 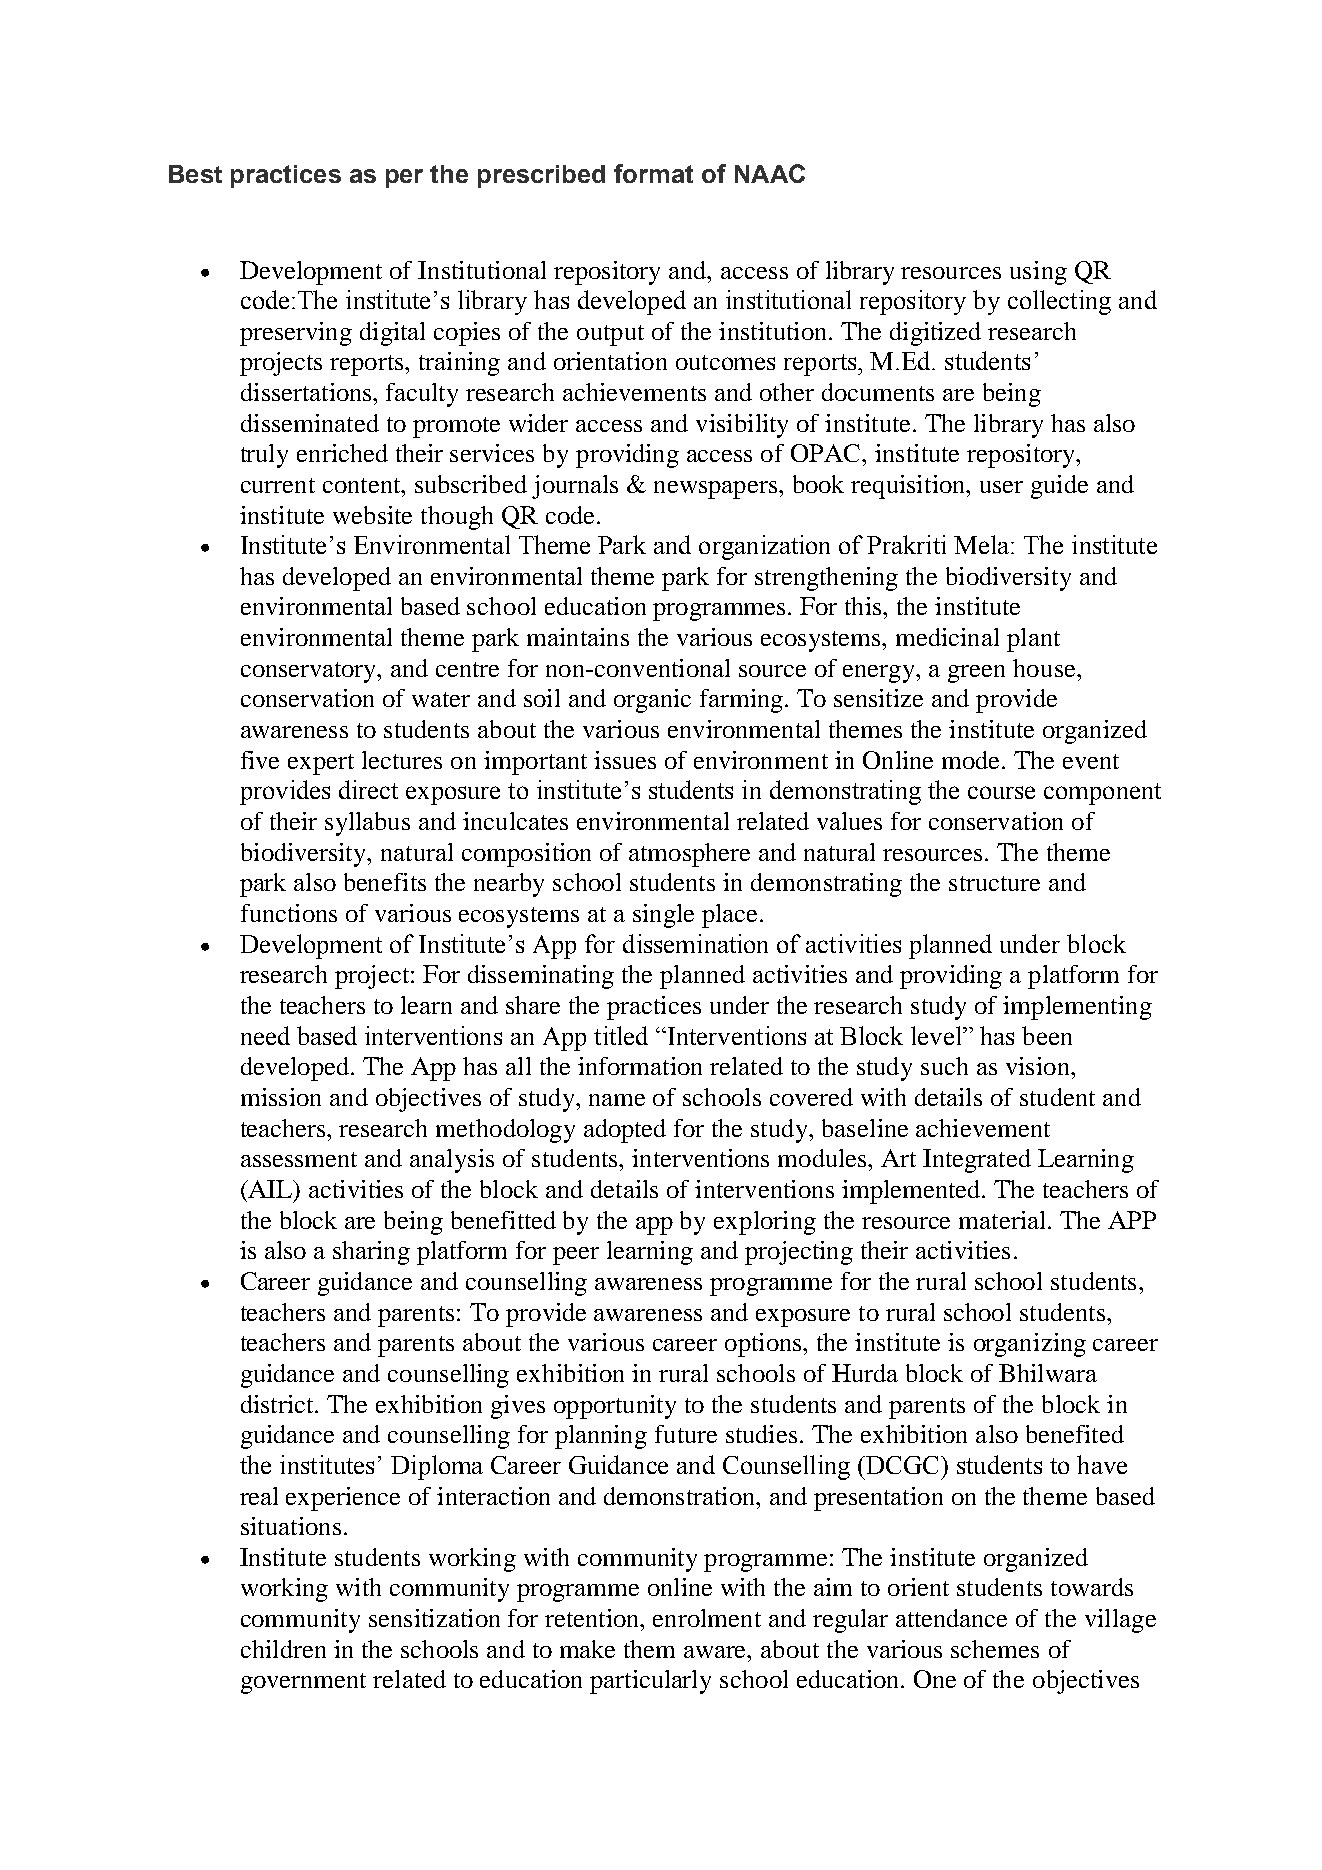 I want to click on expert, so click(x=321, y=764).
